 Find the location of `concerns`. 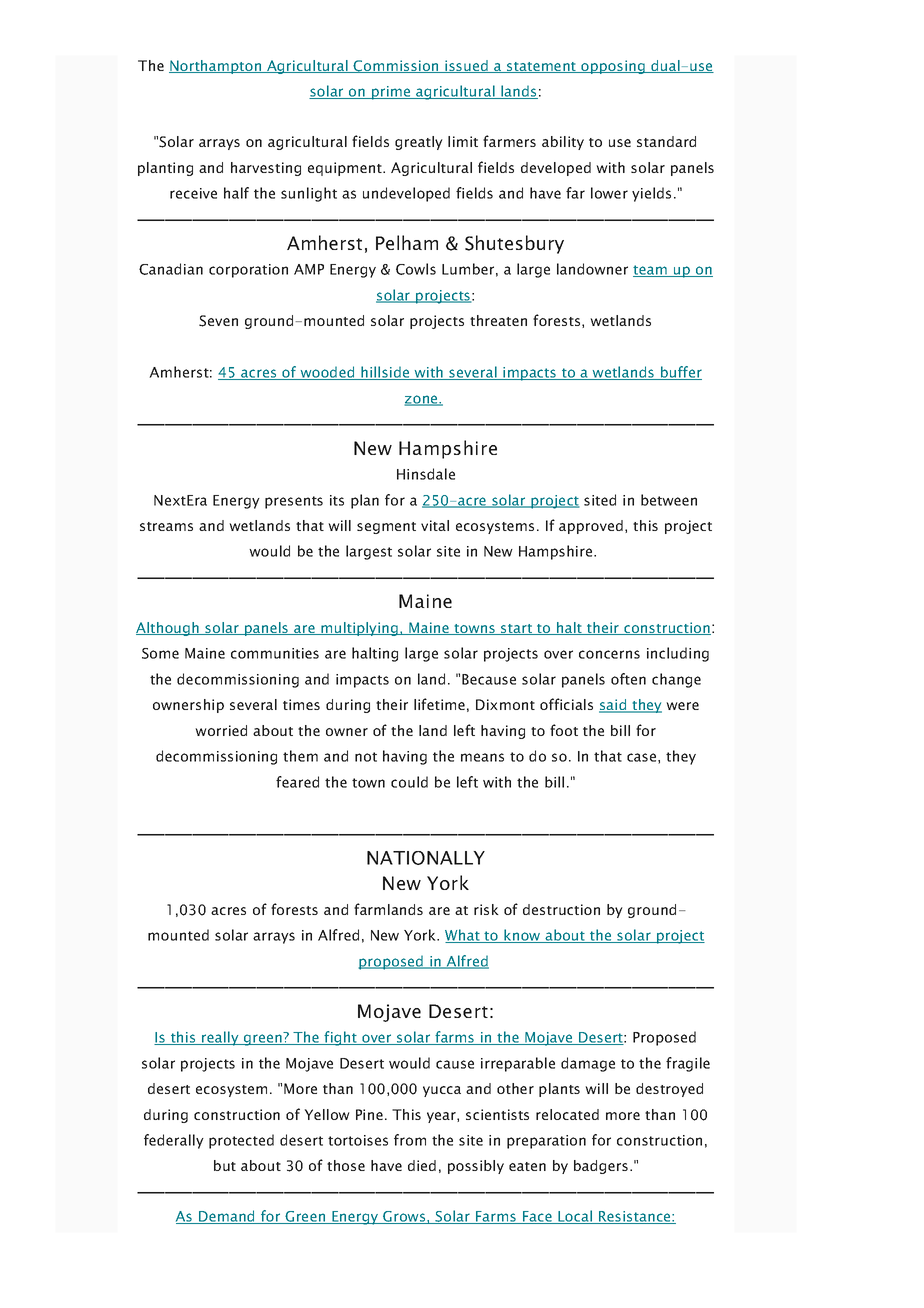

concerns is located at coordinates (609, 654).
